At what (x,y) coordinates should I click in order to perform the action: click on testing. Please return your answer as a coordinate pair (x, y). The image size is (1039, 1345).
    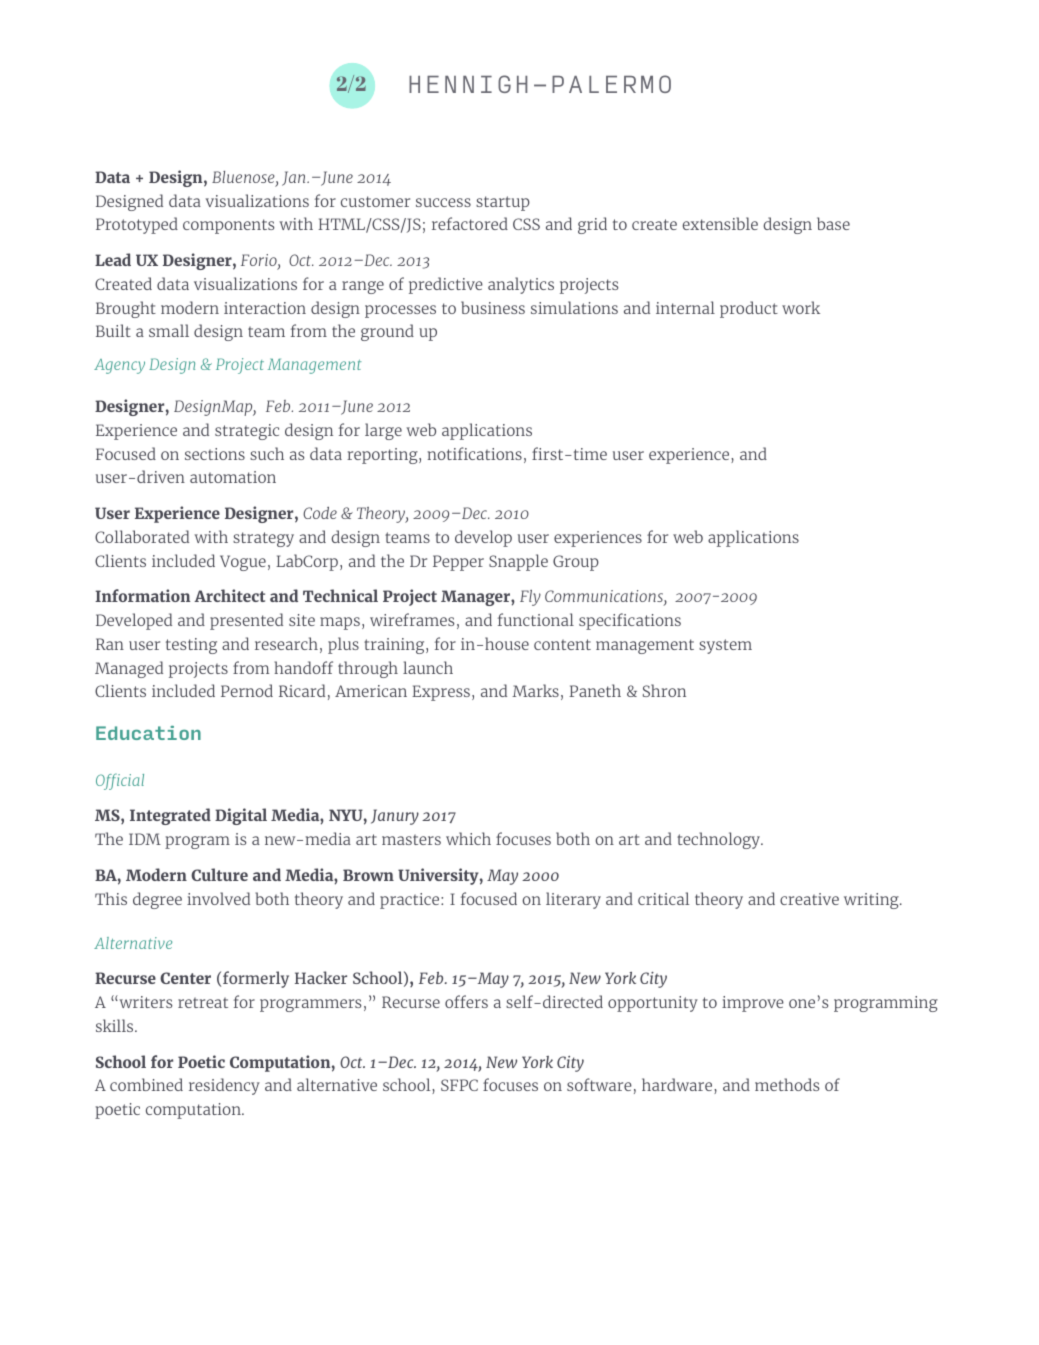
    Looking at the image, I should click on (191, 646).
